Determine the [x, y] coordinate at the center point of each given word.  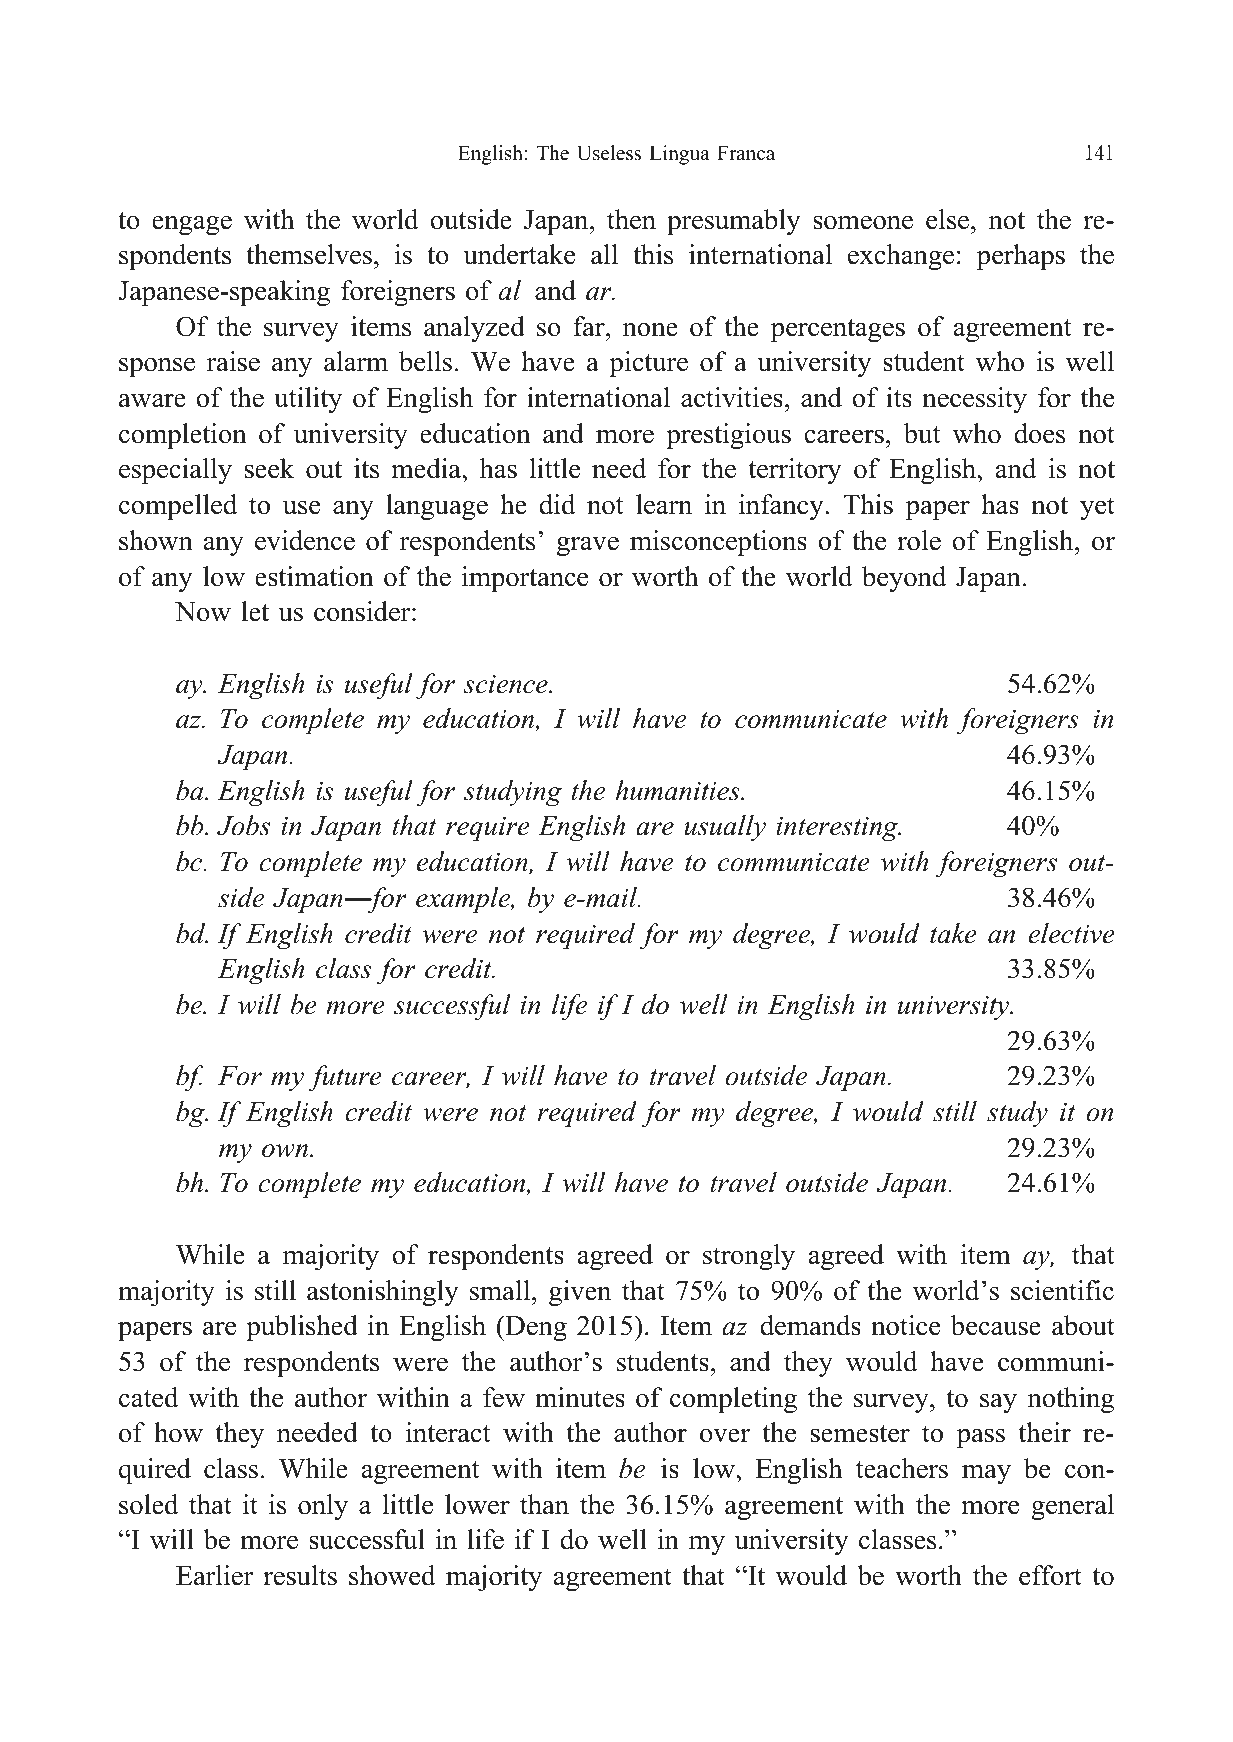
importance [524, 579]
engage [192, 225]
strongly [749, 1257]
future [345, 1078]
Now [203, 612]
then [631, 219]
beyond [904, 579]
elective [1071, 933]
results [300, 1575]
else [949, 219]
